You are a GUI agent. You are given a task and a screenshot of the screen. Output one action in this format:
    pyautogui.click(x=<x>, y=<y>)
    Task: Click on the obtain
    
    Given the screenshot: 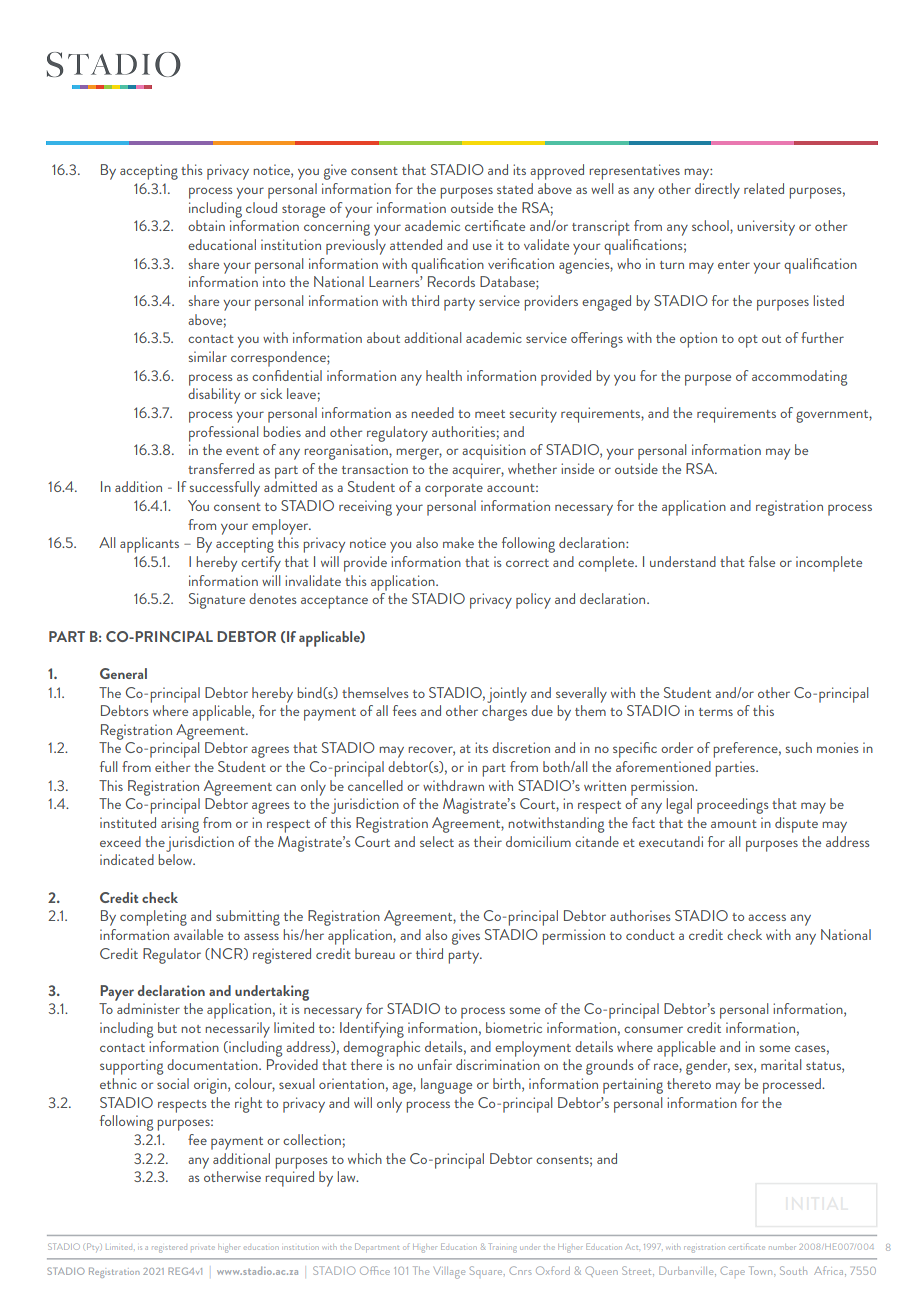 What is the action you would take?
    pyautogui.click(x=206, y=225)
